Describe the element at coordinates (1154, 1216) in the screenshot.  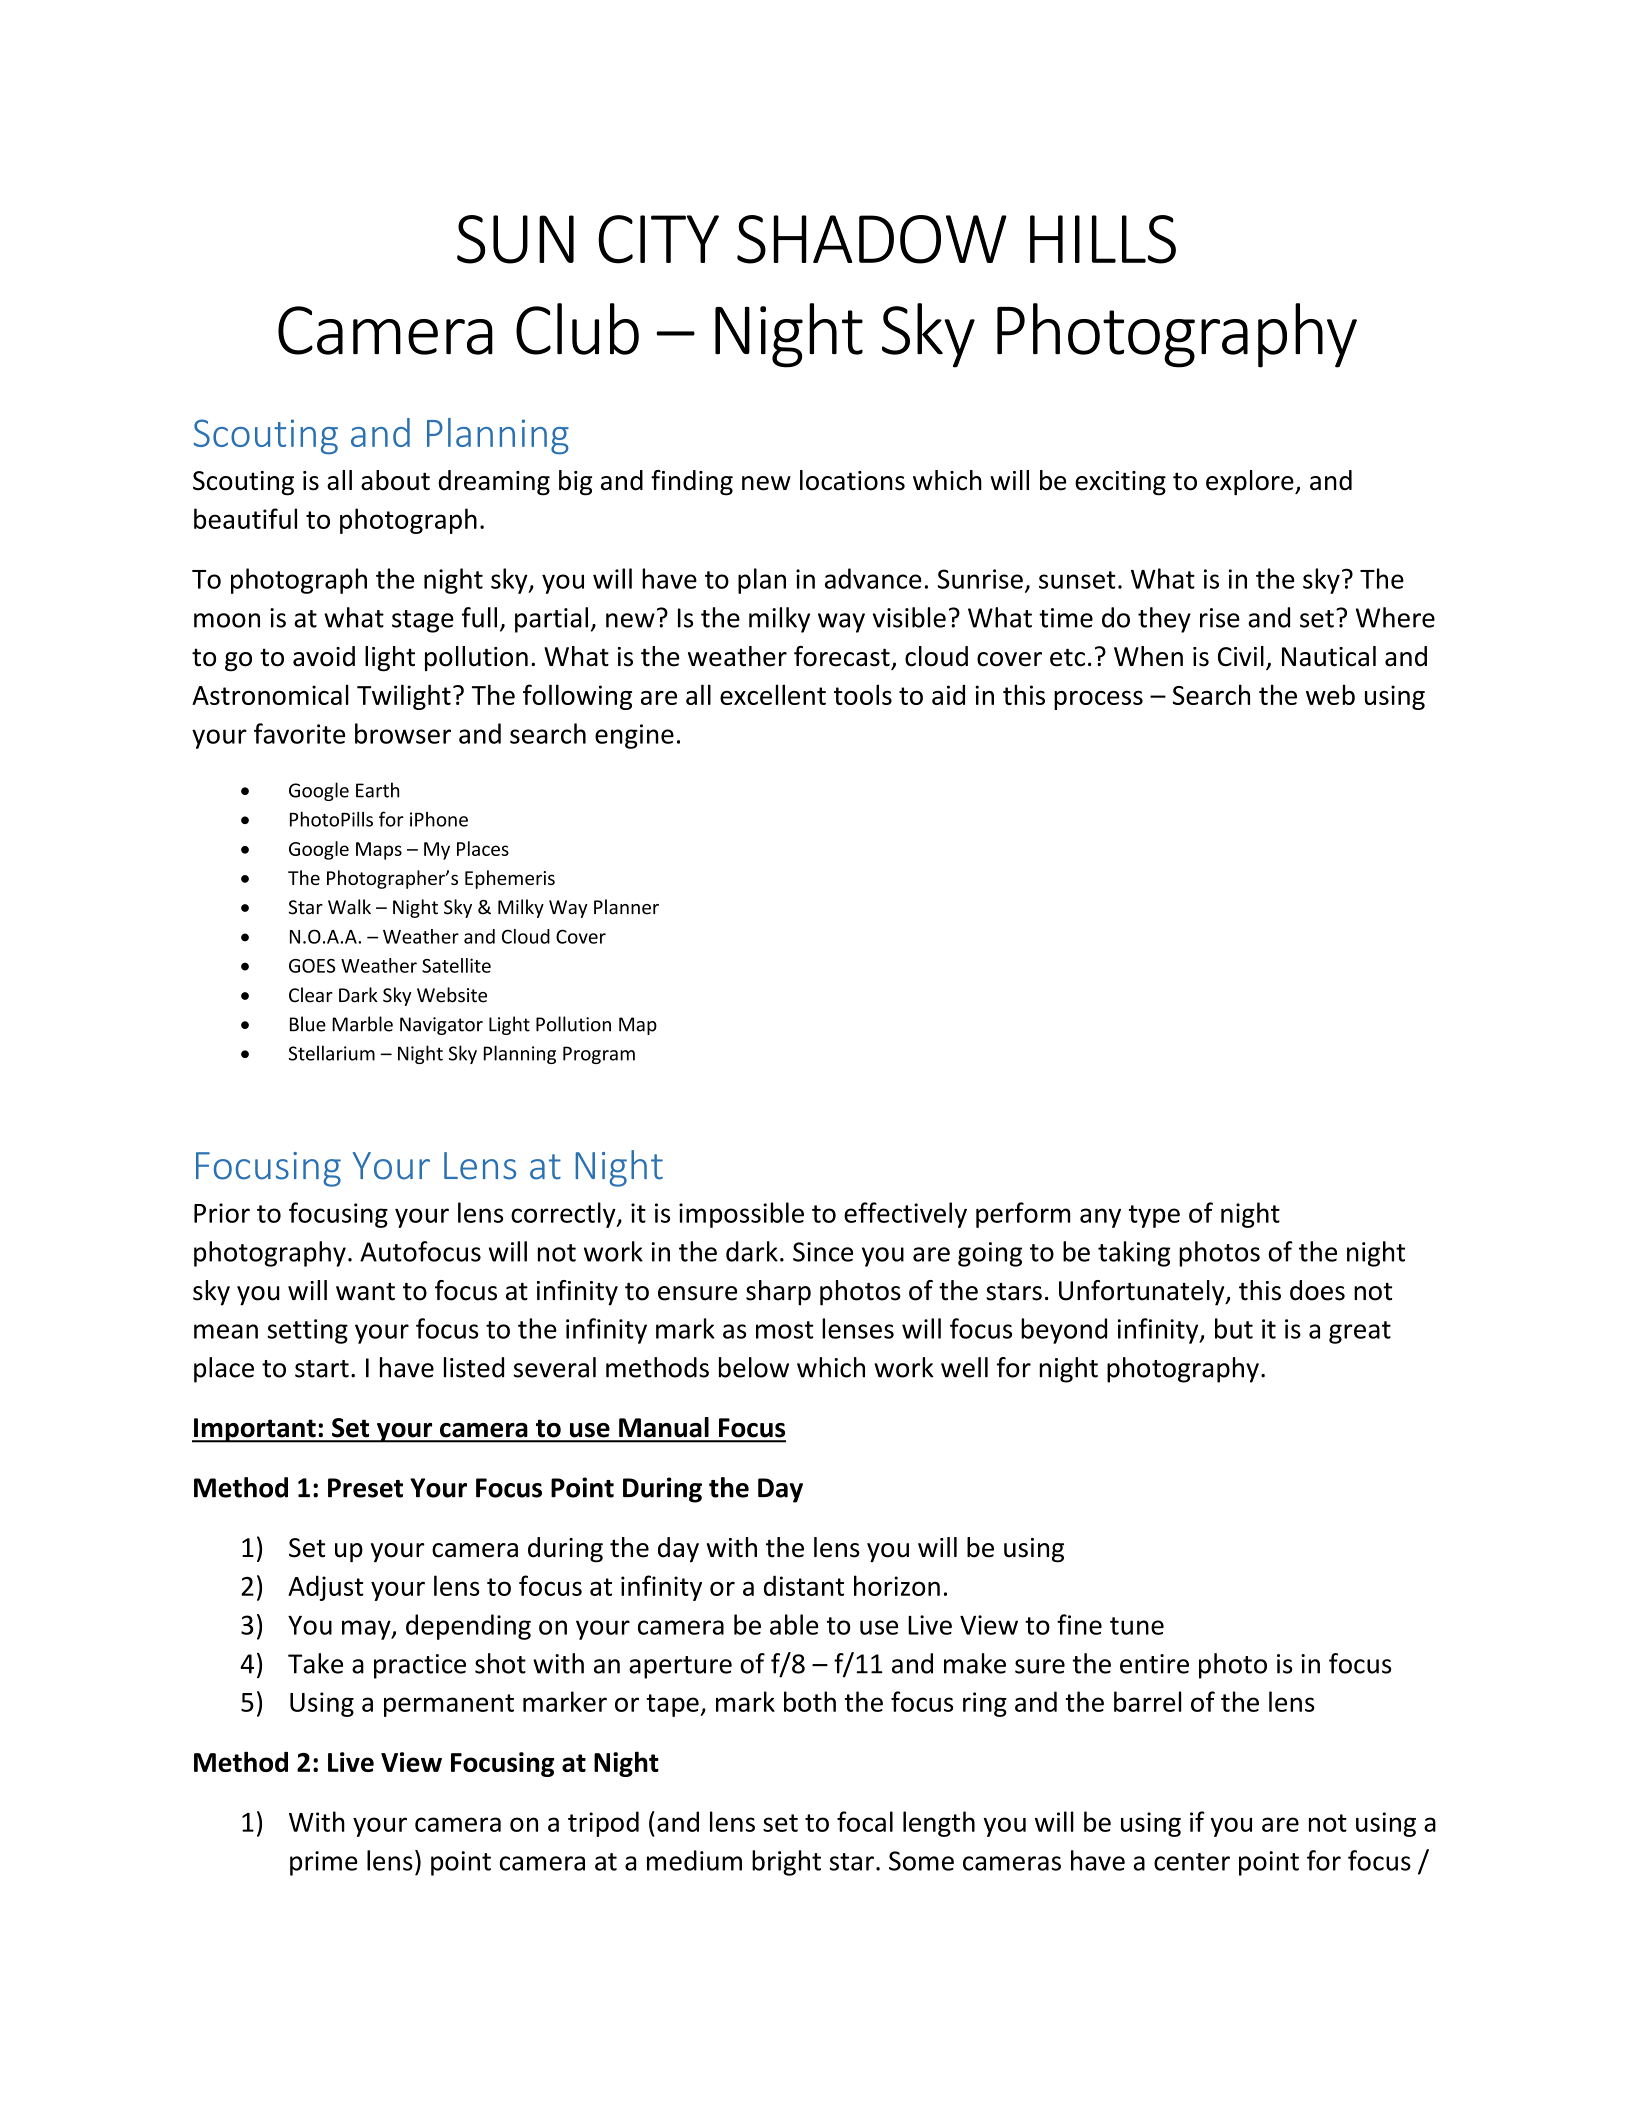
I see `type` at that location.
